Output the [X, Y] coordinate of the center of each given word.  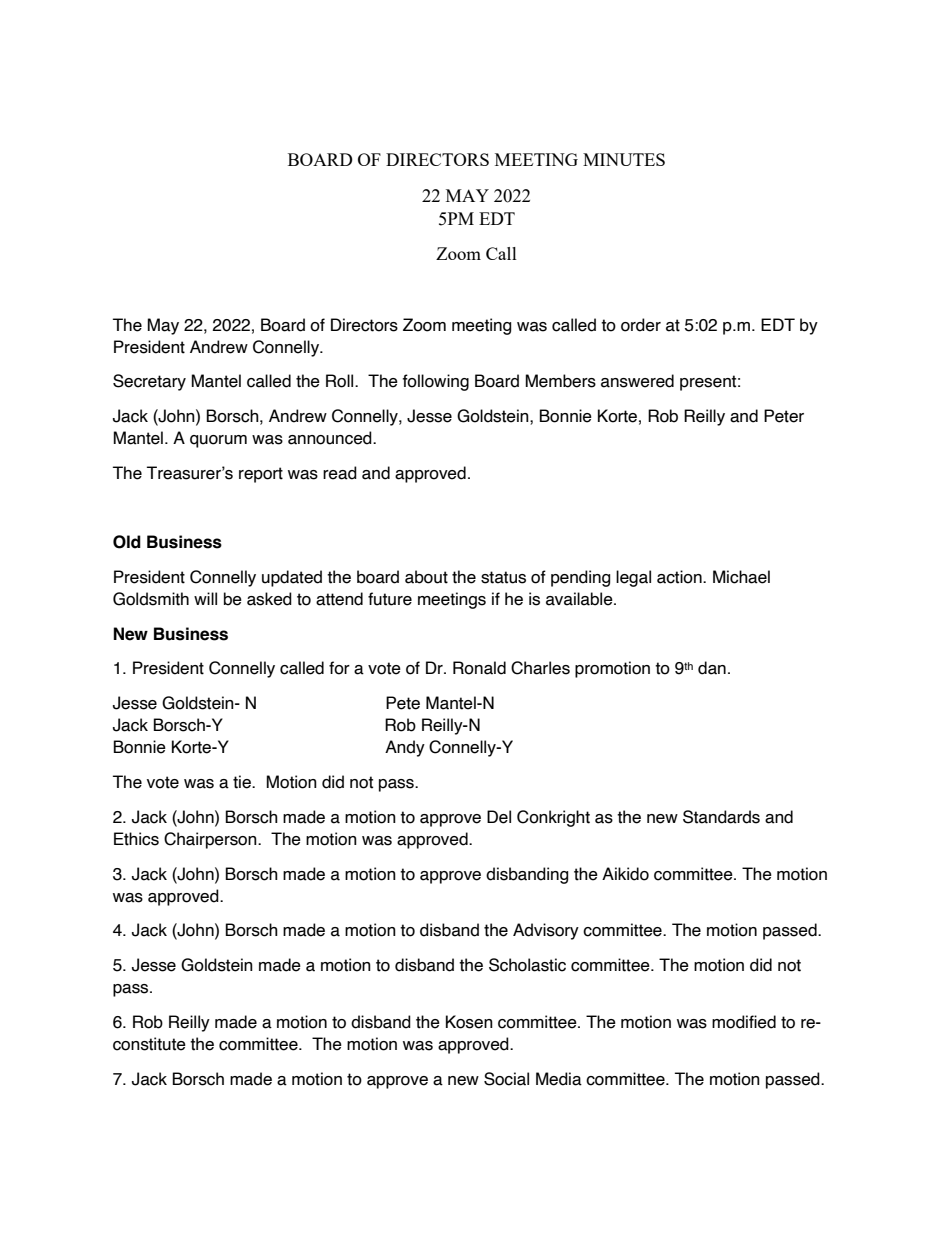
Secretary [149, 382]
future [390, 599]
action [680, 577]
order [641, 325]
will [205, 598]
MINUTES [624, 159]
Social [506, 1079]
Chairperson [211, 840]
